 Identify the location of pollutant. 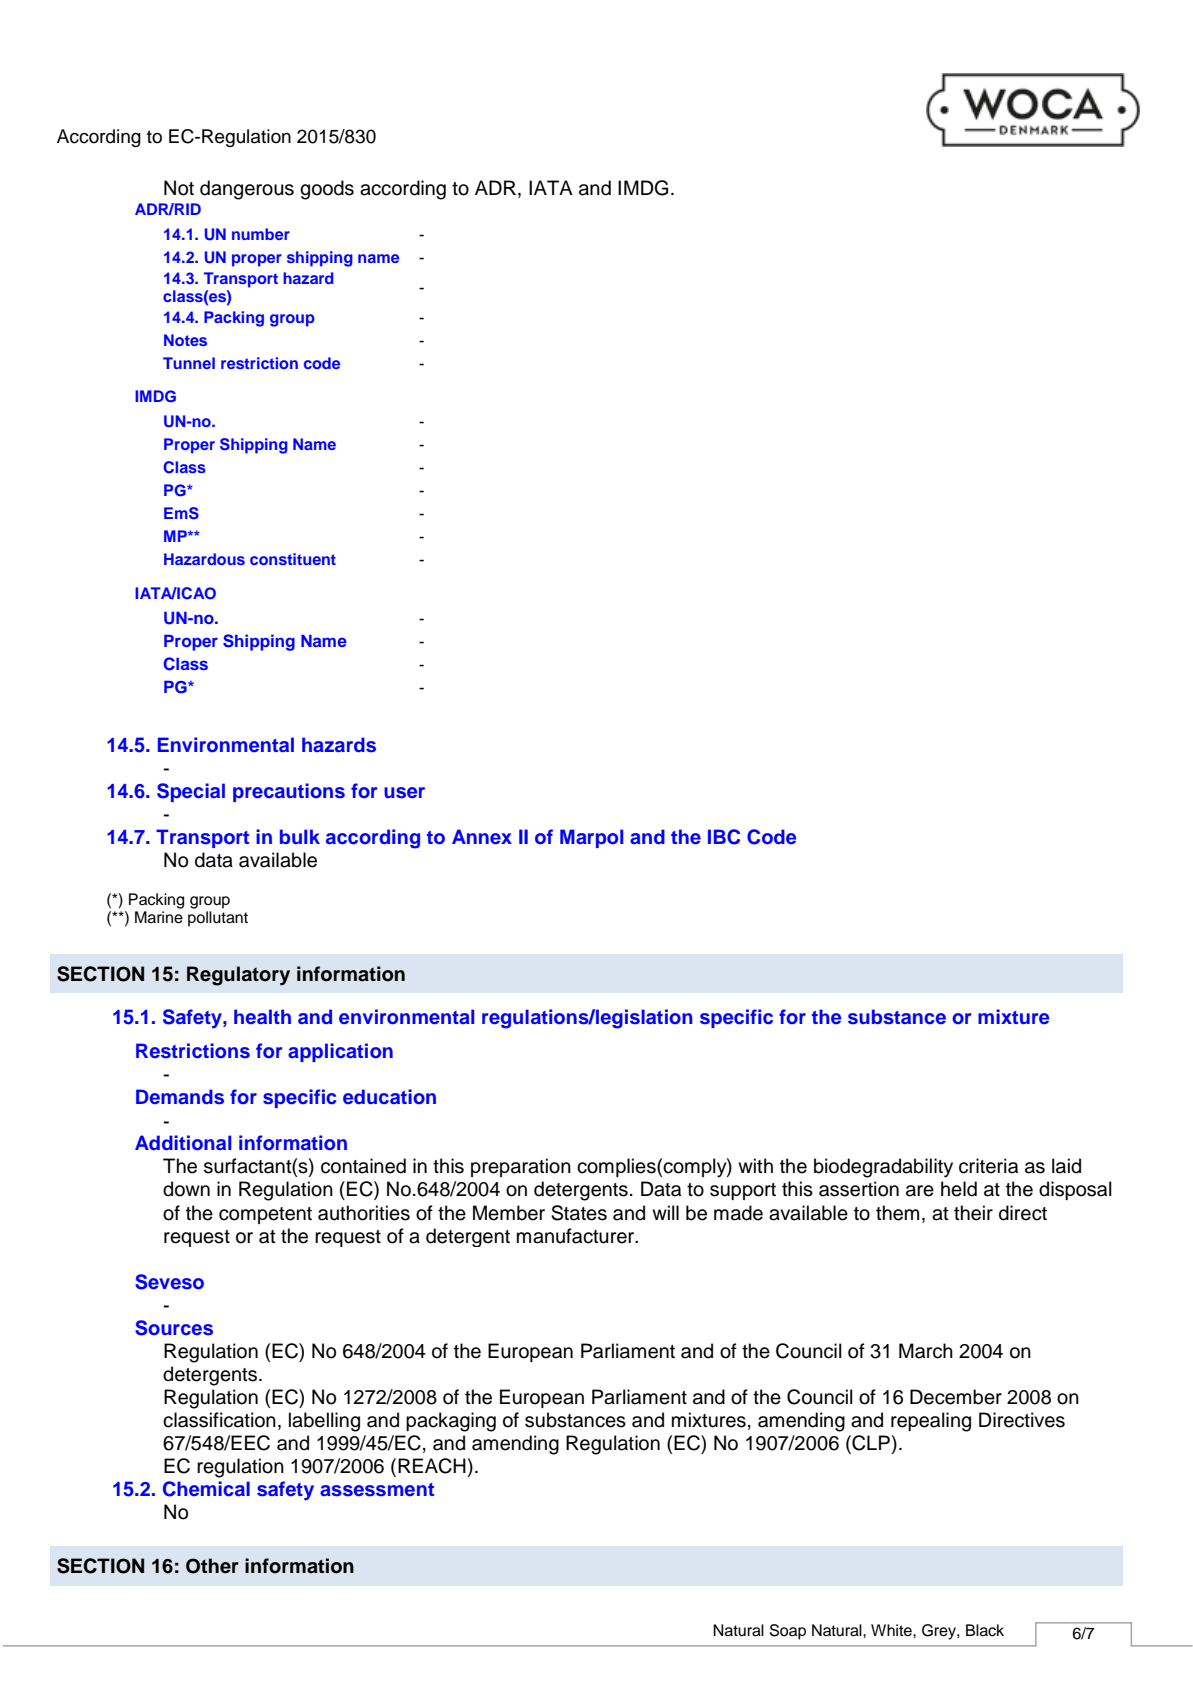
(218, 919).
